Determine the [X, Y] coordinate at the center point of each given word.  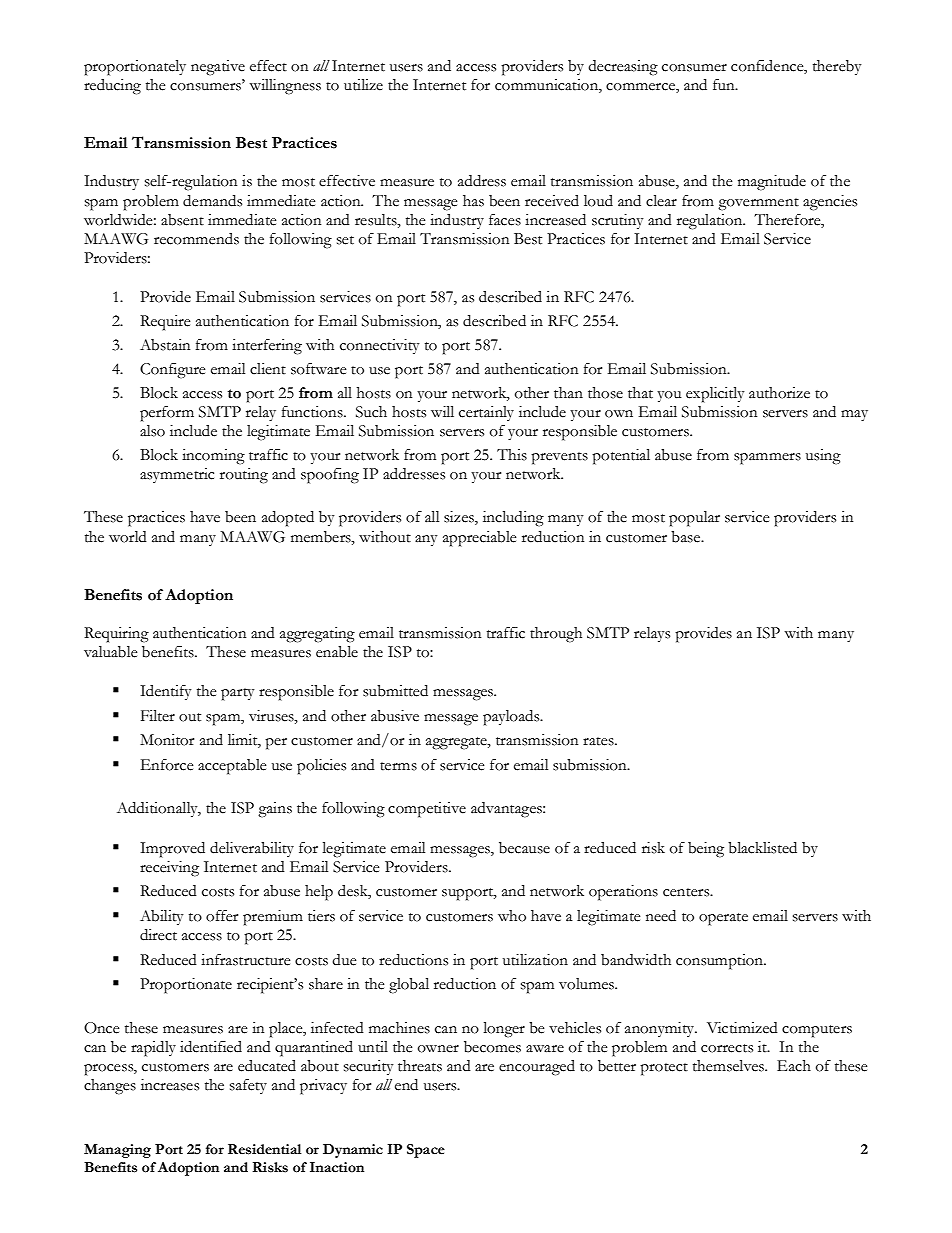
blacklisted [762, 848]
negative [218, 68]
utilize [363, 85]
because [524, 848]
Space [426, 1151]
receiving [169, 869]
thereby [837, 67]
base [687, 537]
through [556, 635]
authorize [779, 393]
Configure [172, 371]
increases [170, 1085]
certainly [486, 413]
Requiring [116, 635]
